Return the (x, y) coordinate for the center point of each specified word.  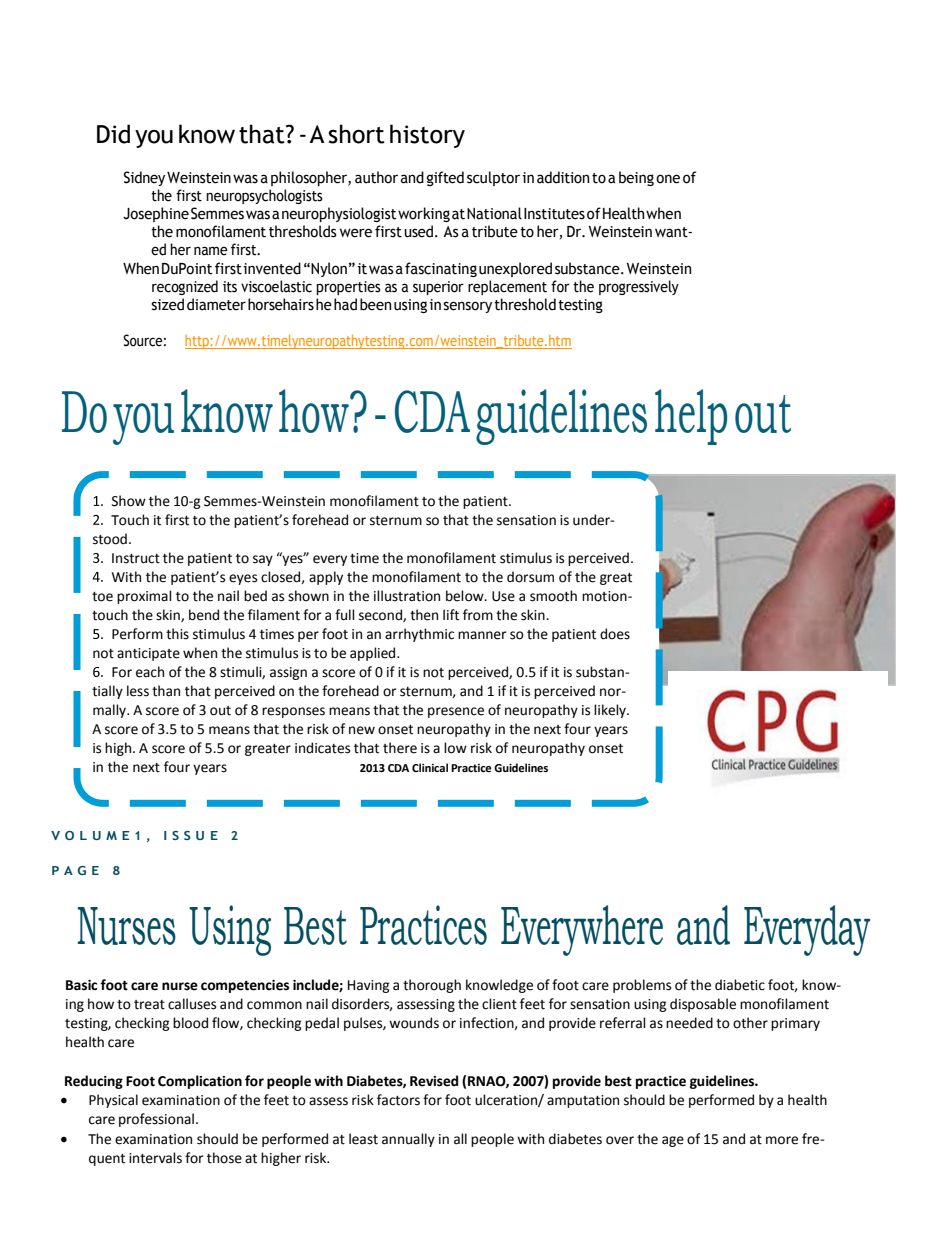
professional (158, 1120)
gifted (445, 178)
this (177, 634)
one (668, 179)
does (615, 634)
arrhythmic (419, 635)
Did (113, 134)
